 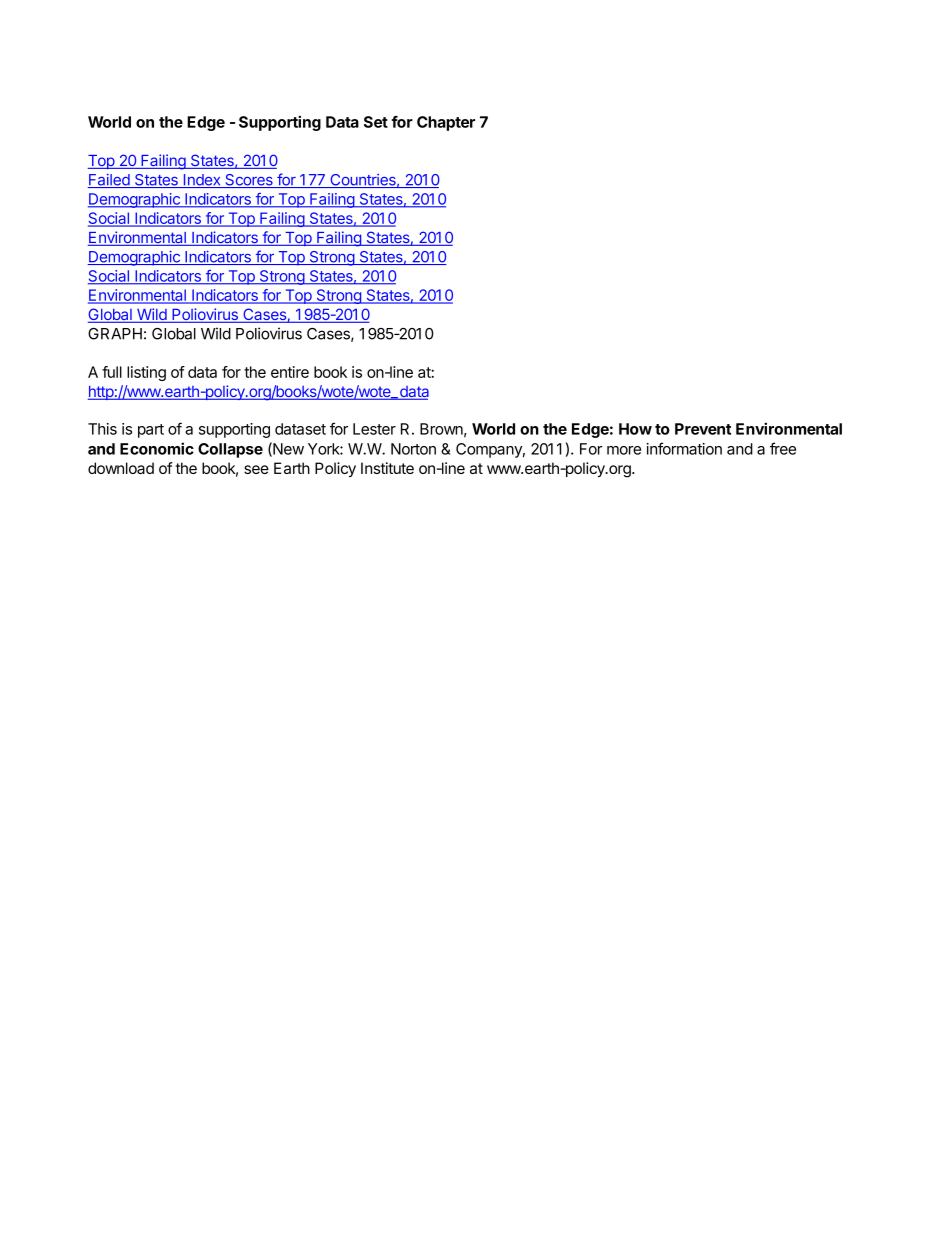 What do you see at coordinates (703, 429) in the screenshot?
I see `Prevent` at bounding box center [703, 429].
